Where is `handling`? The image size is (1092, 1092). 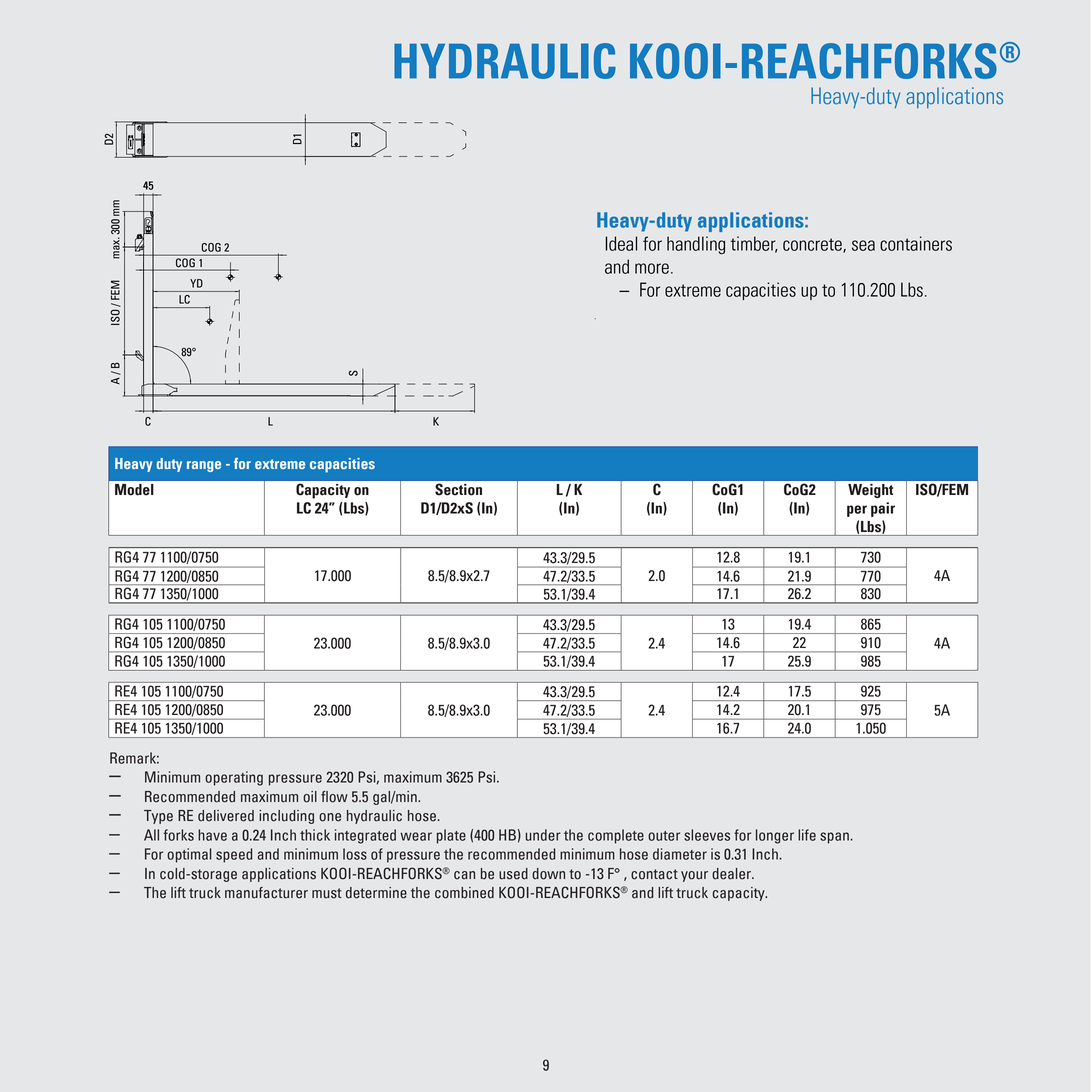
handling is located at coordinates (696, 245).
